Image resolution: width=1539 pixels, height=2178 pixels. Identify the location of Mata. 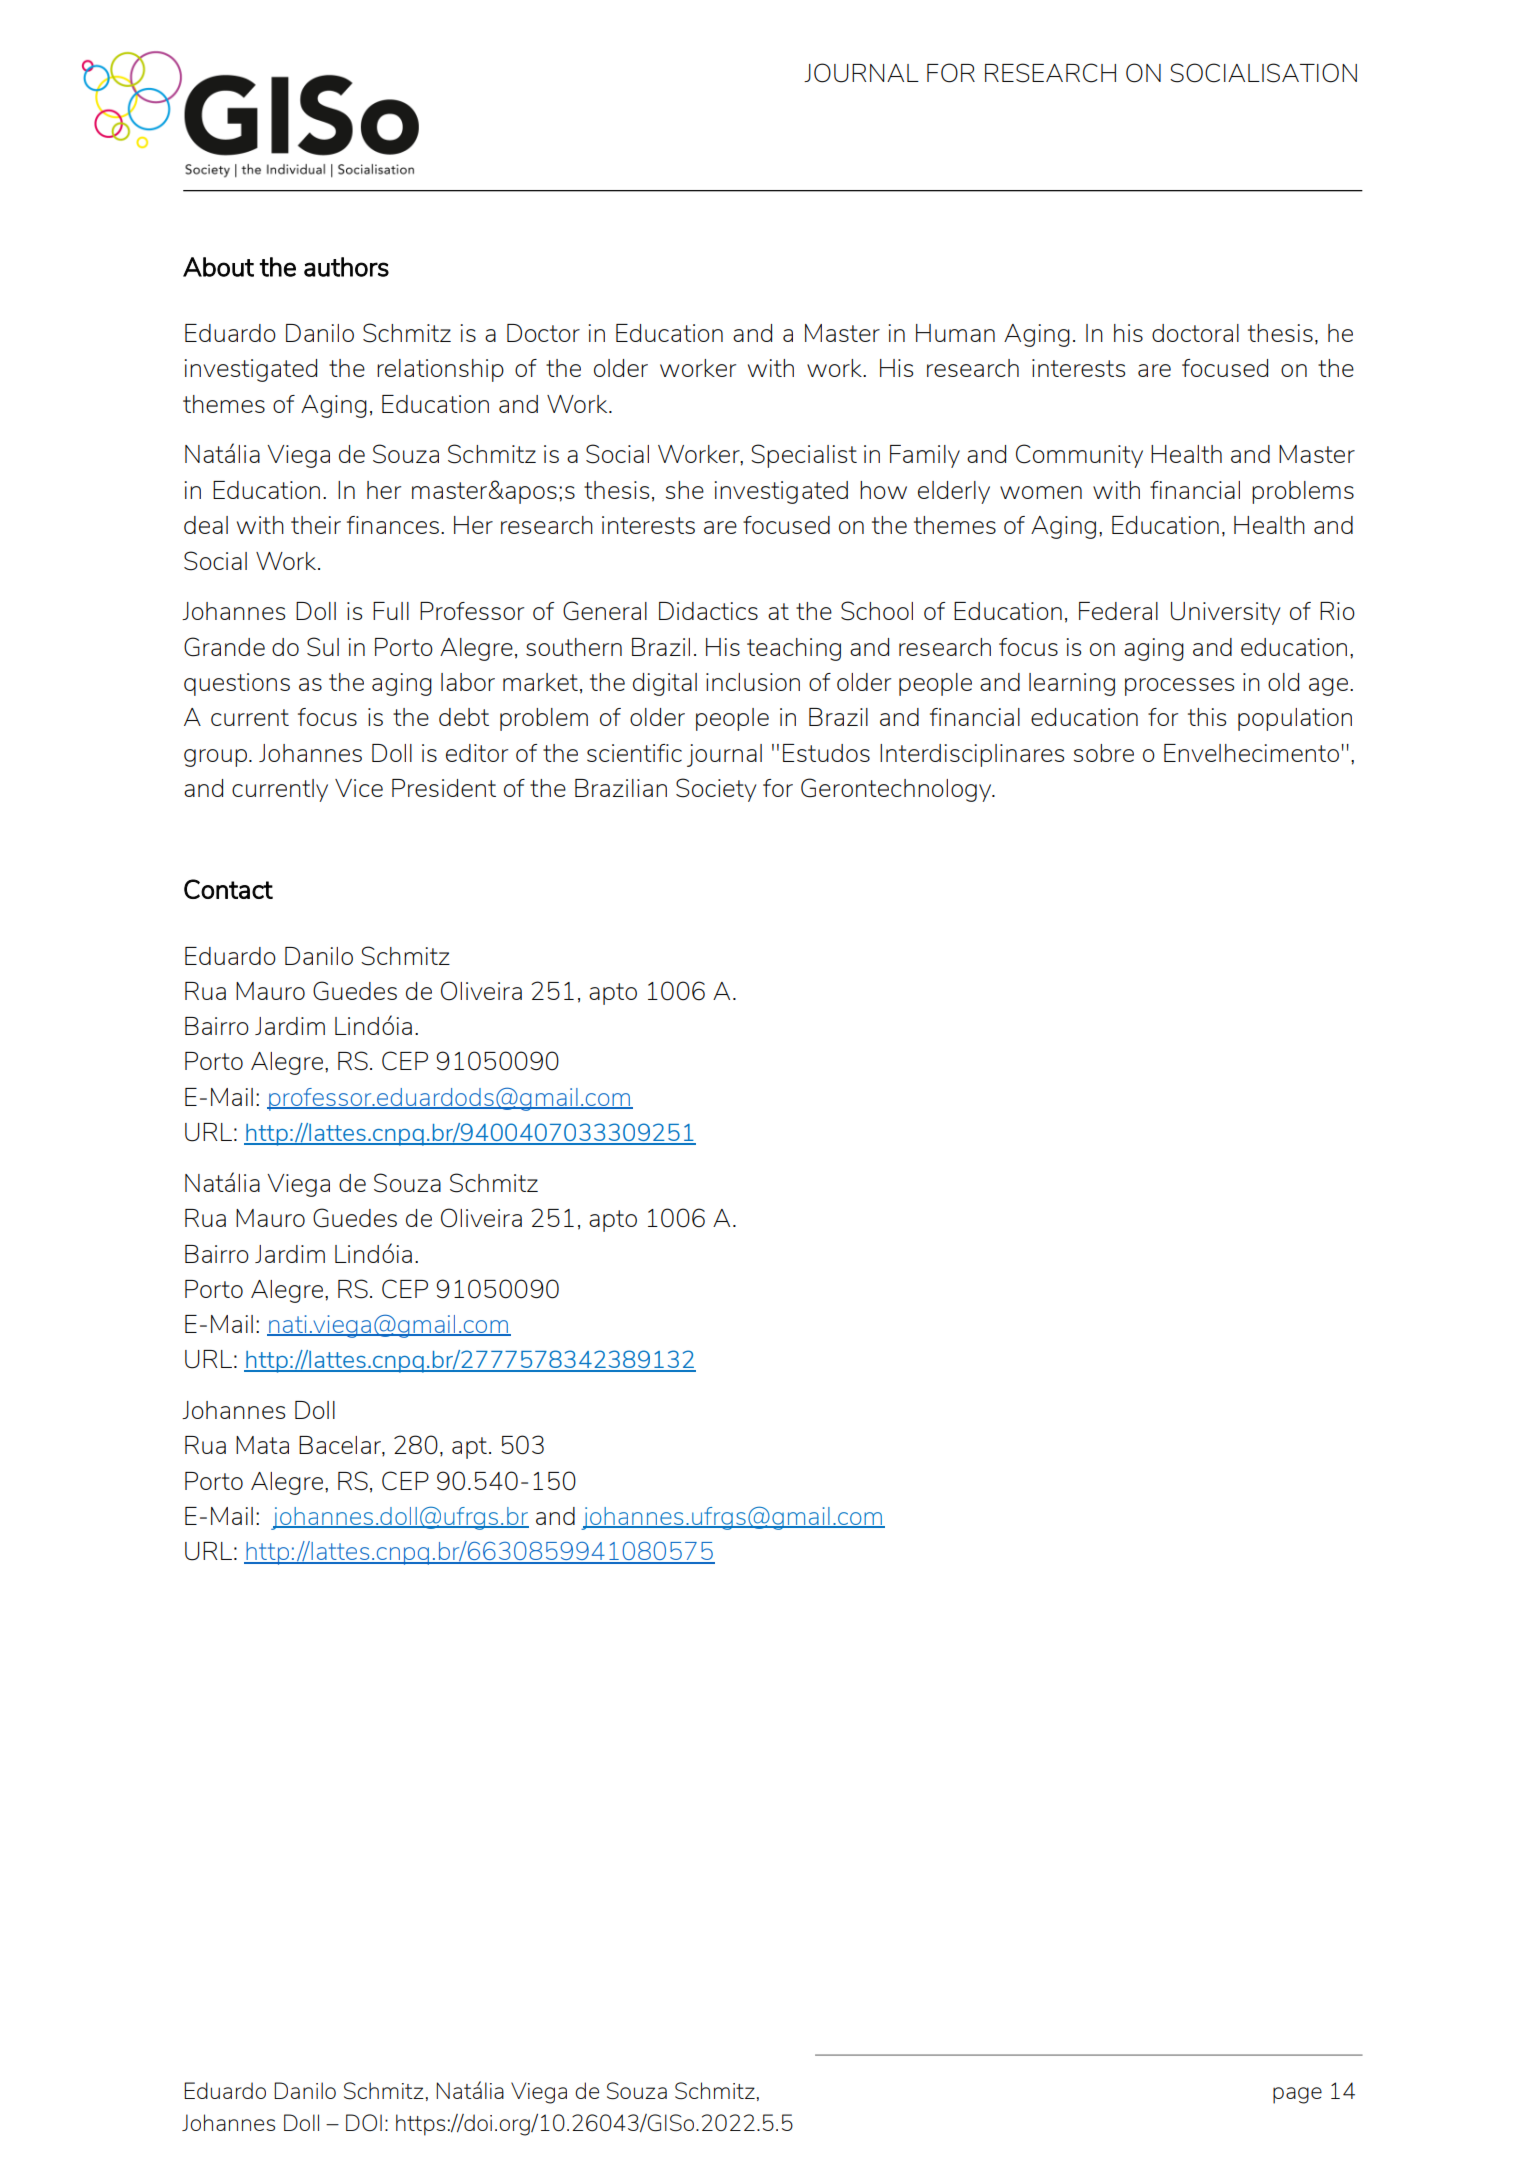
(262, 1445).
